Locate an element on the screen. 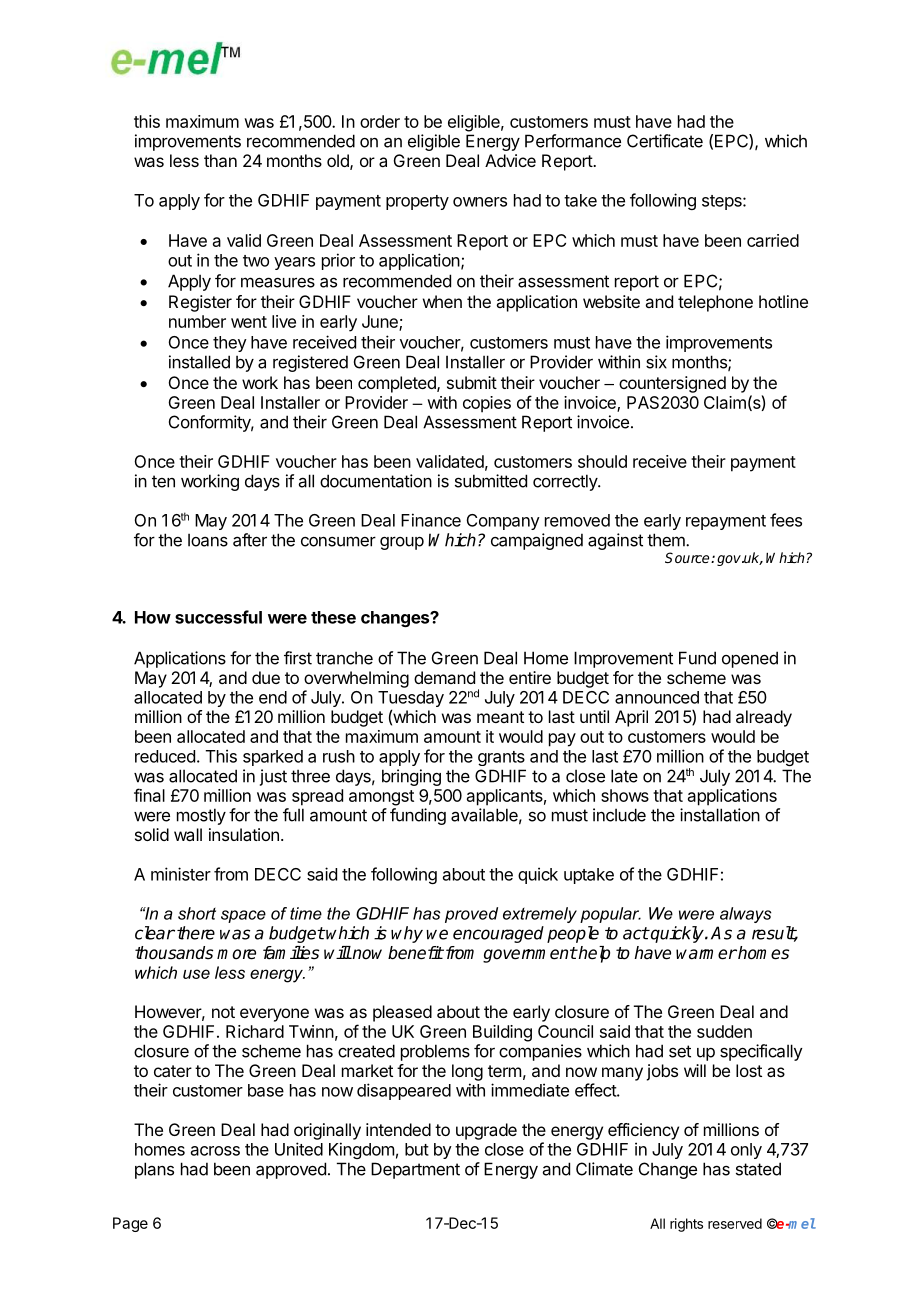 The height and width of the screenshot is (1308, 924). Certificate is located at coordinates (665, 141).
